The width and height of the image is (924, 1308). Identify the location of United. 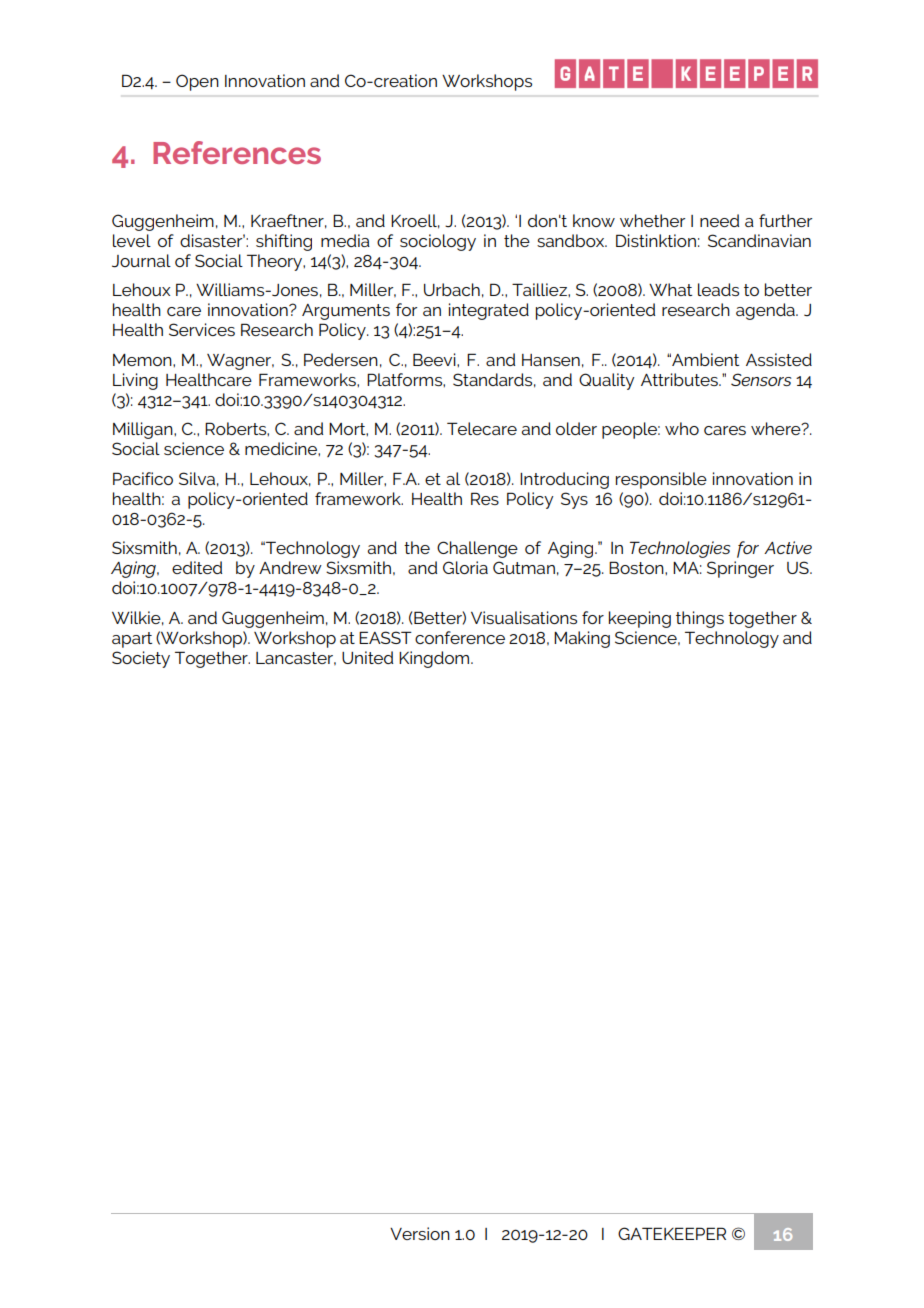
(367, 657).
